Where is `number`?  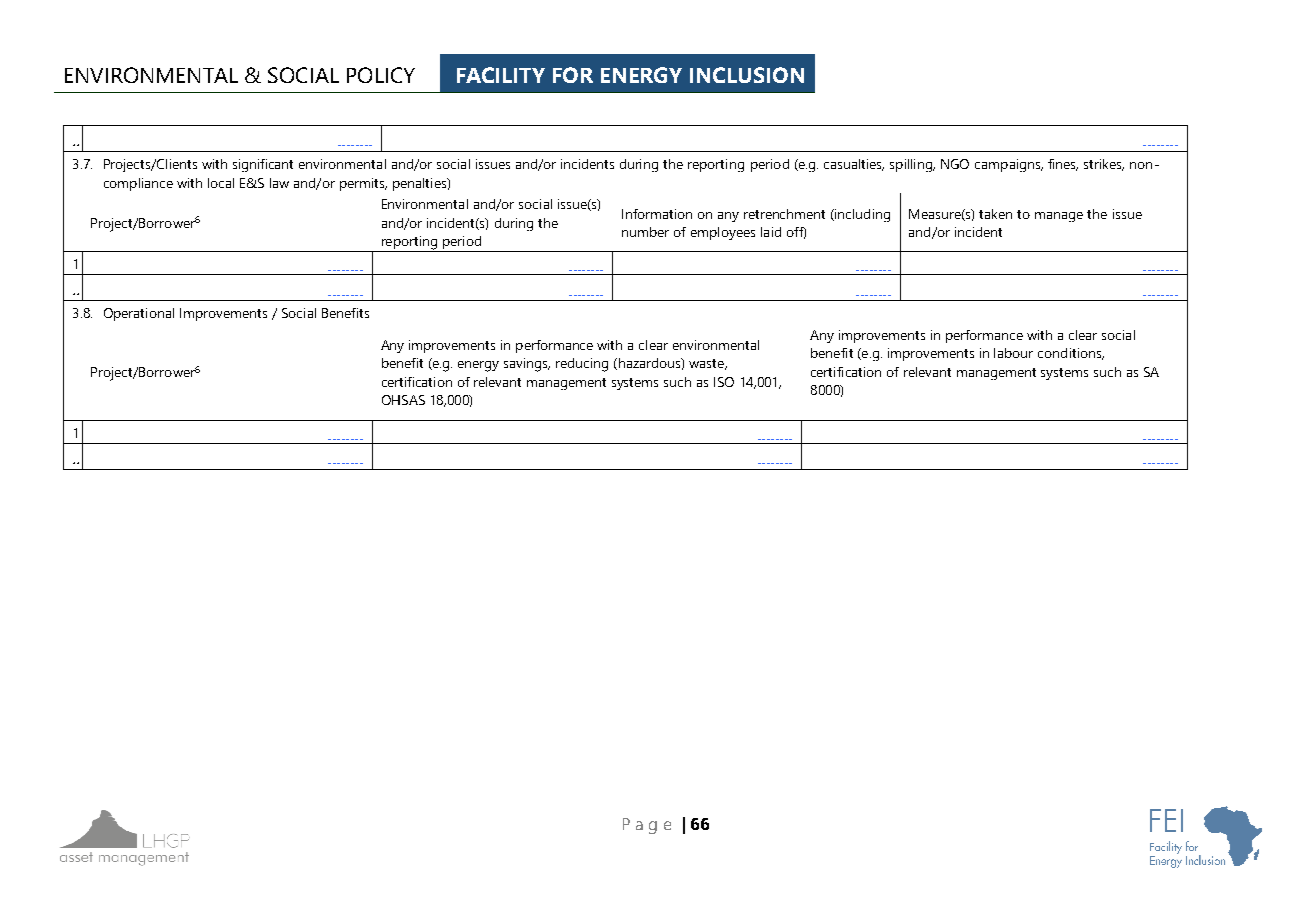
number is located at coordinates (645, 232).
